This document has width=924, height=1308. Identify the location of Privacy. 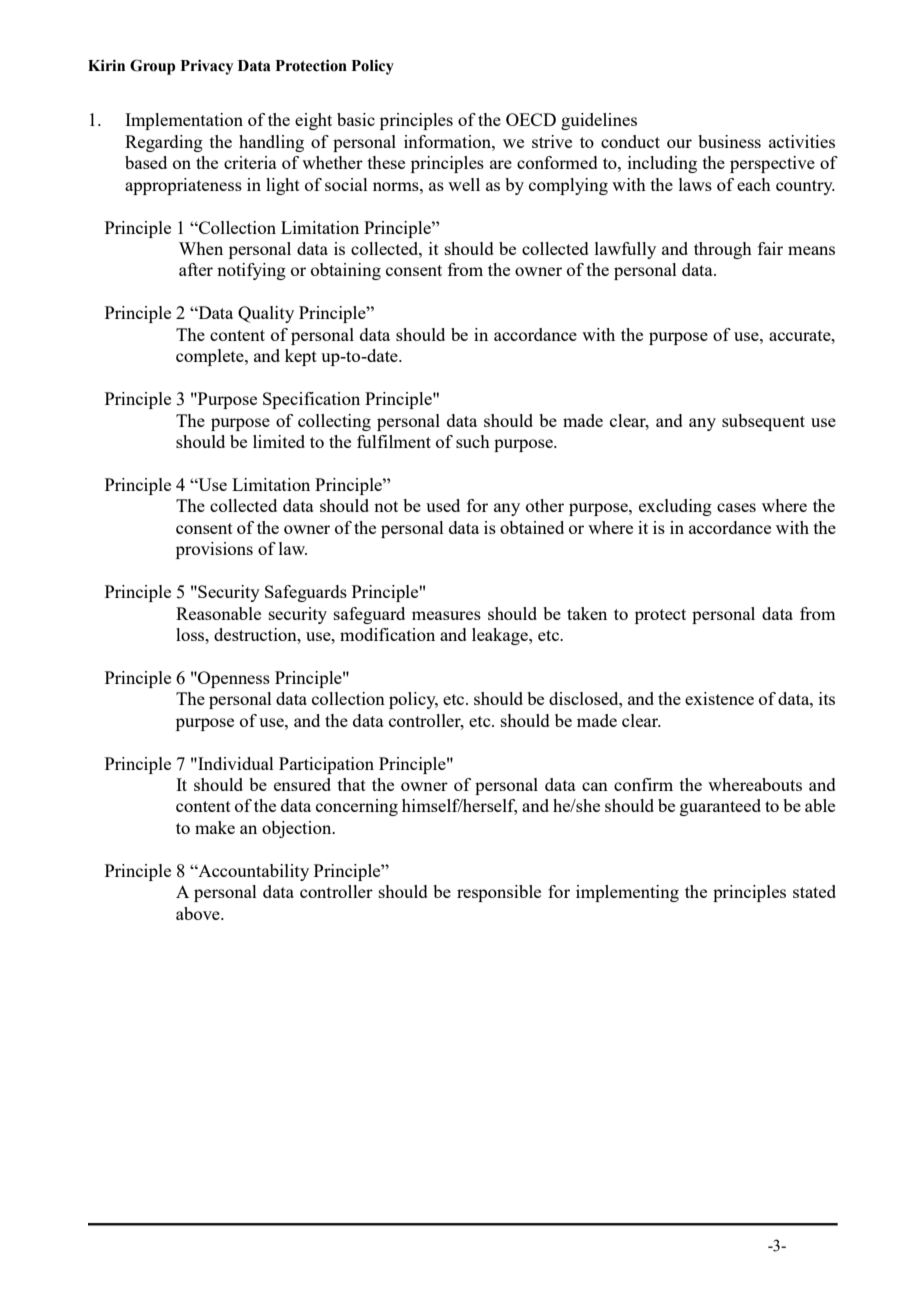
(207, 67).
